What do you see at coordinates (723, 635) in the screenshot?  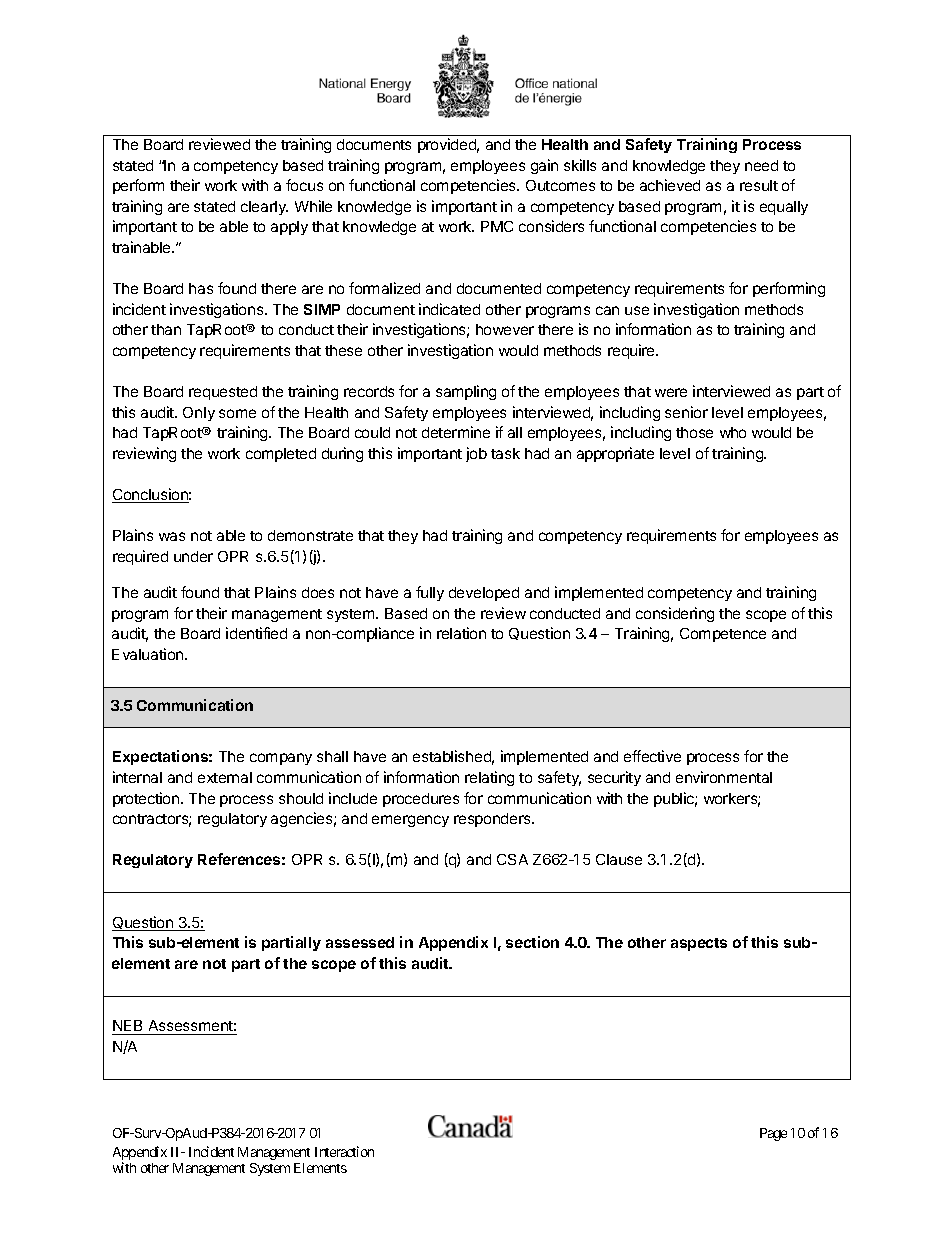 I see `Competence` at bounding box center [723, 635].
